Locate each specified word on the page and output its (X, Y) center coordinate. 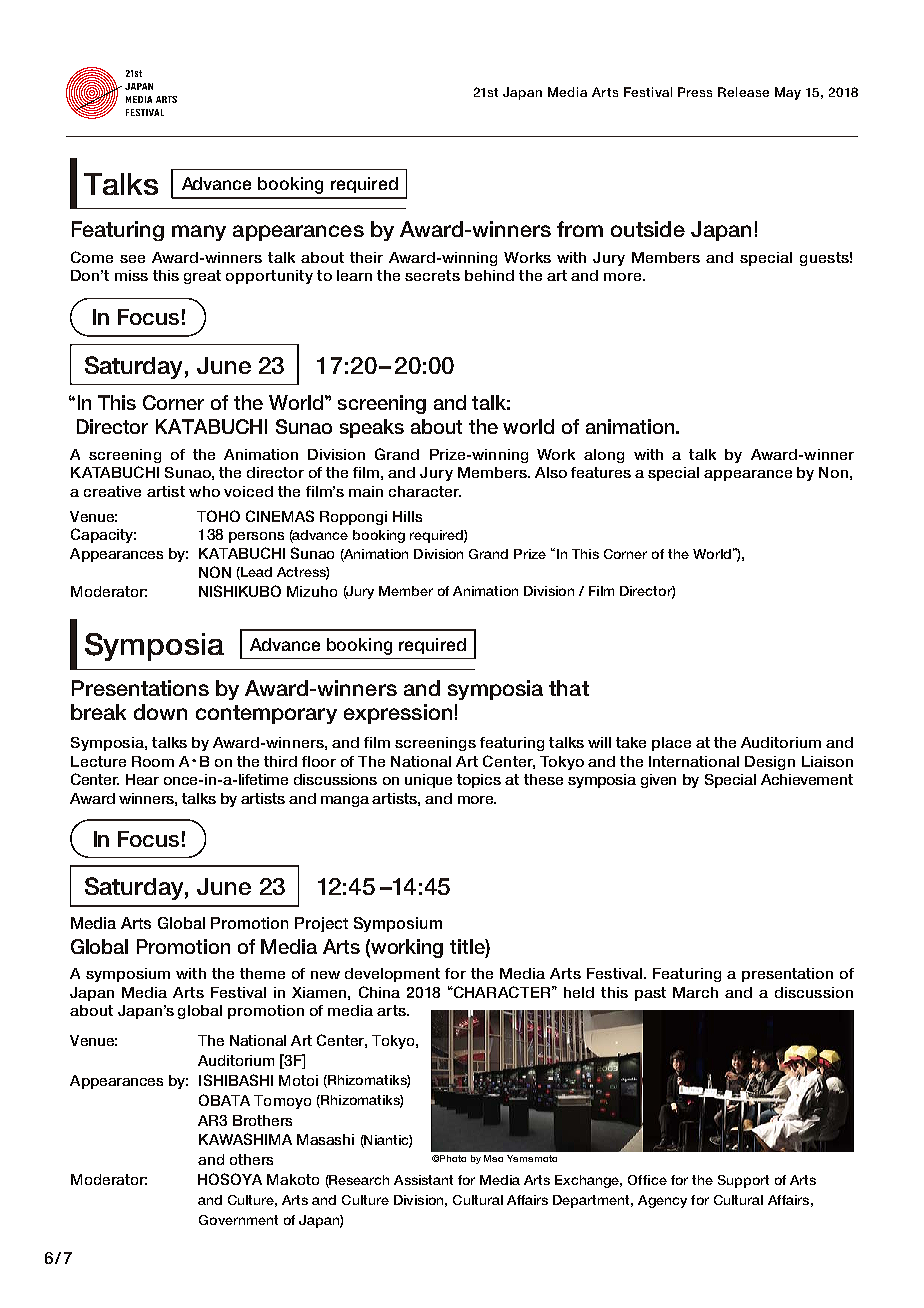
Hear (142, 779)
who (204, 491)
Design (770, 763)
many (199, 233)
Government (238, 1220)
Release (743, 92)
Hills (407, 516)
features (601, 472)
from (580, 229)
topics (479, 781)
